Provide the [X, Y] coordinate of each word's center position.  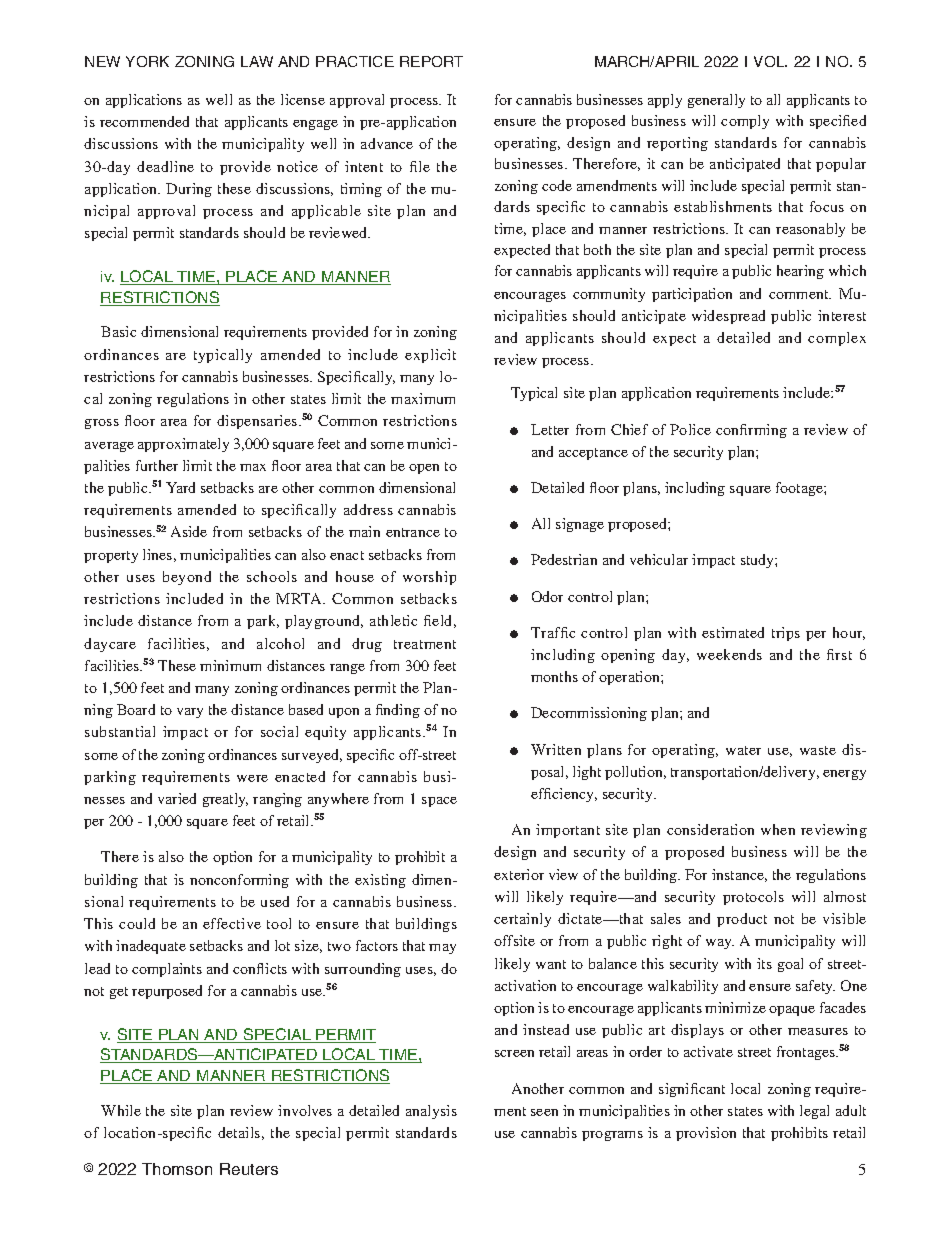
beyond [187, 578]
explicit [430, 356]
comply [745, 122]
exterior [519, 874]
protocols [753, 898]
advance [387, 143]
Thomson [177, 1169]
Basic [118, 331]
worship [429, 578]
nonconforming [239, 881]
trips [786, 634]
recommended [144, 121]
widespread [728, 317]
